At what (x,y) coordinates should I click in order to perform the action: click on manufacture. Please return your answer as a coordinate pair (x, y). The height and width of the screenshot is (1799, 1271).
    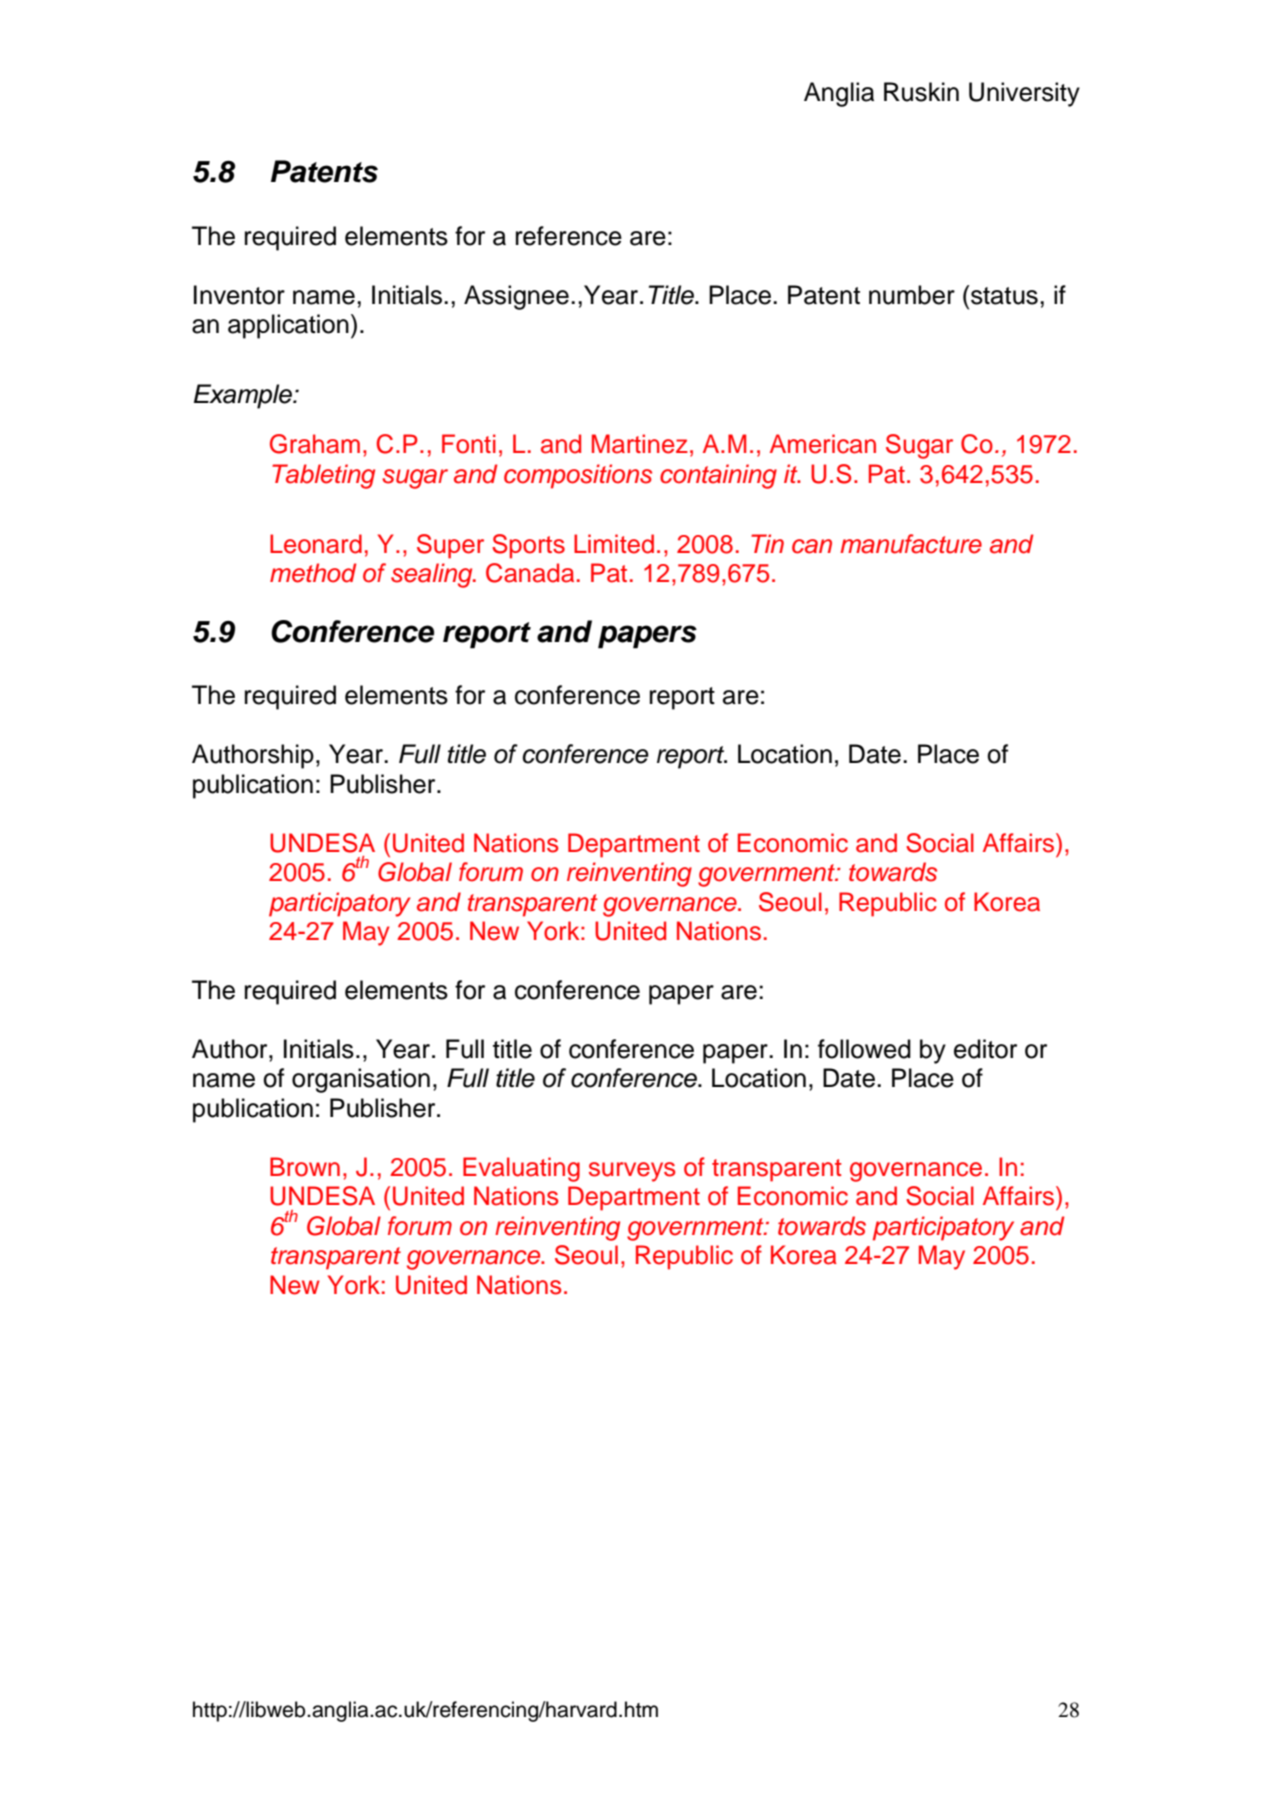
    Looking at the image, I should click on (911, 544).
